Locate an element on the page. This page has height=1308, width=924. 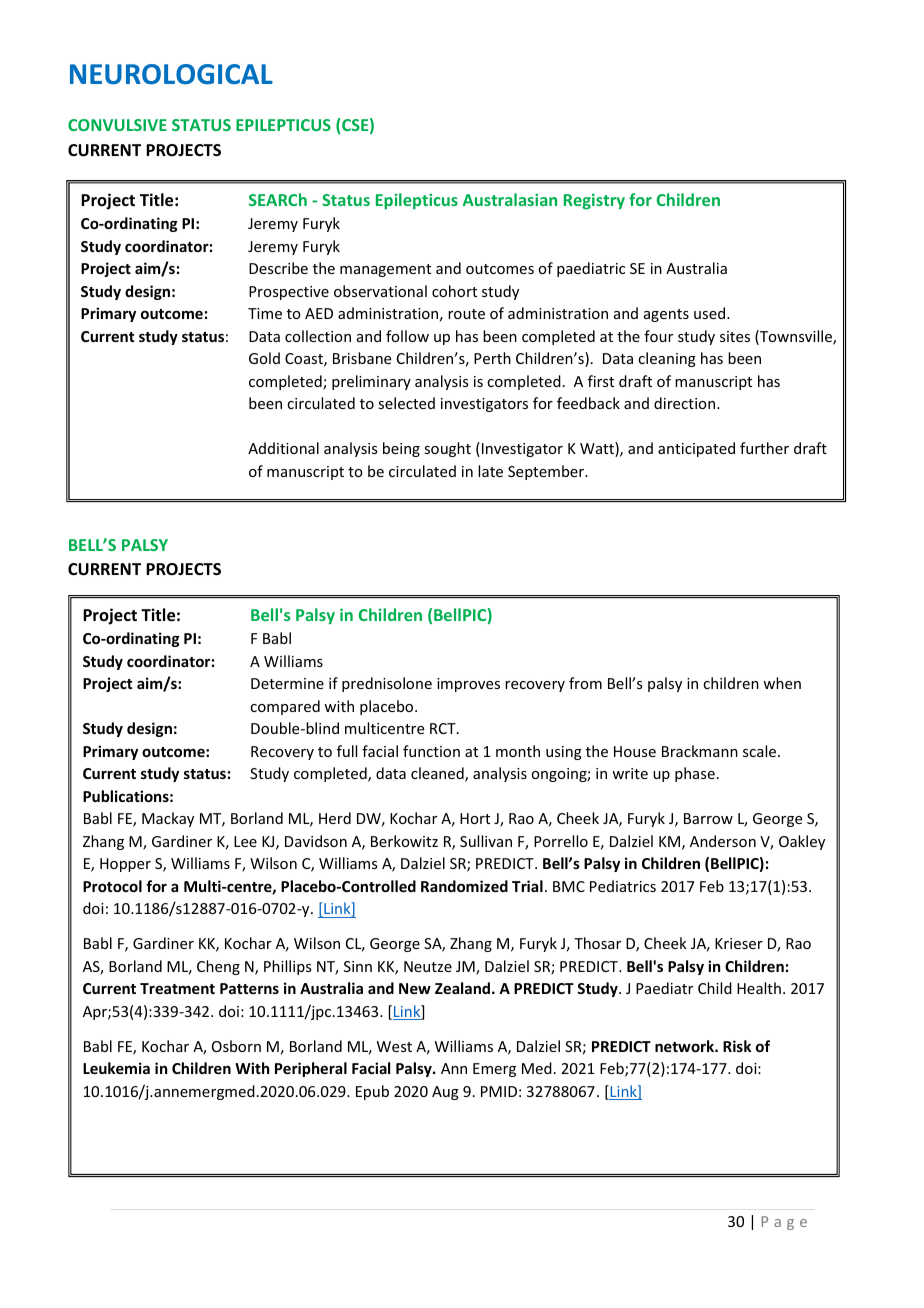
Osborn is located at coordinates (236, 1046).
